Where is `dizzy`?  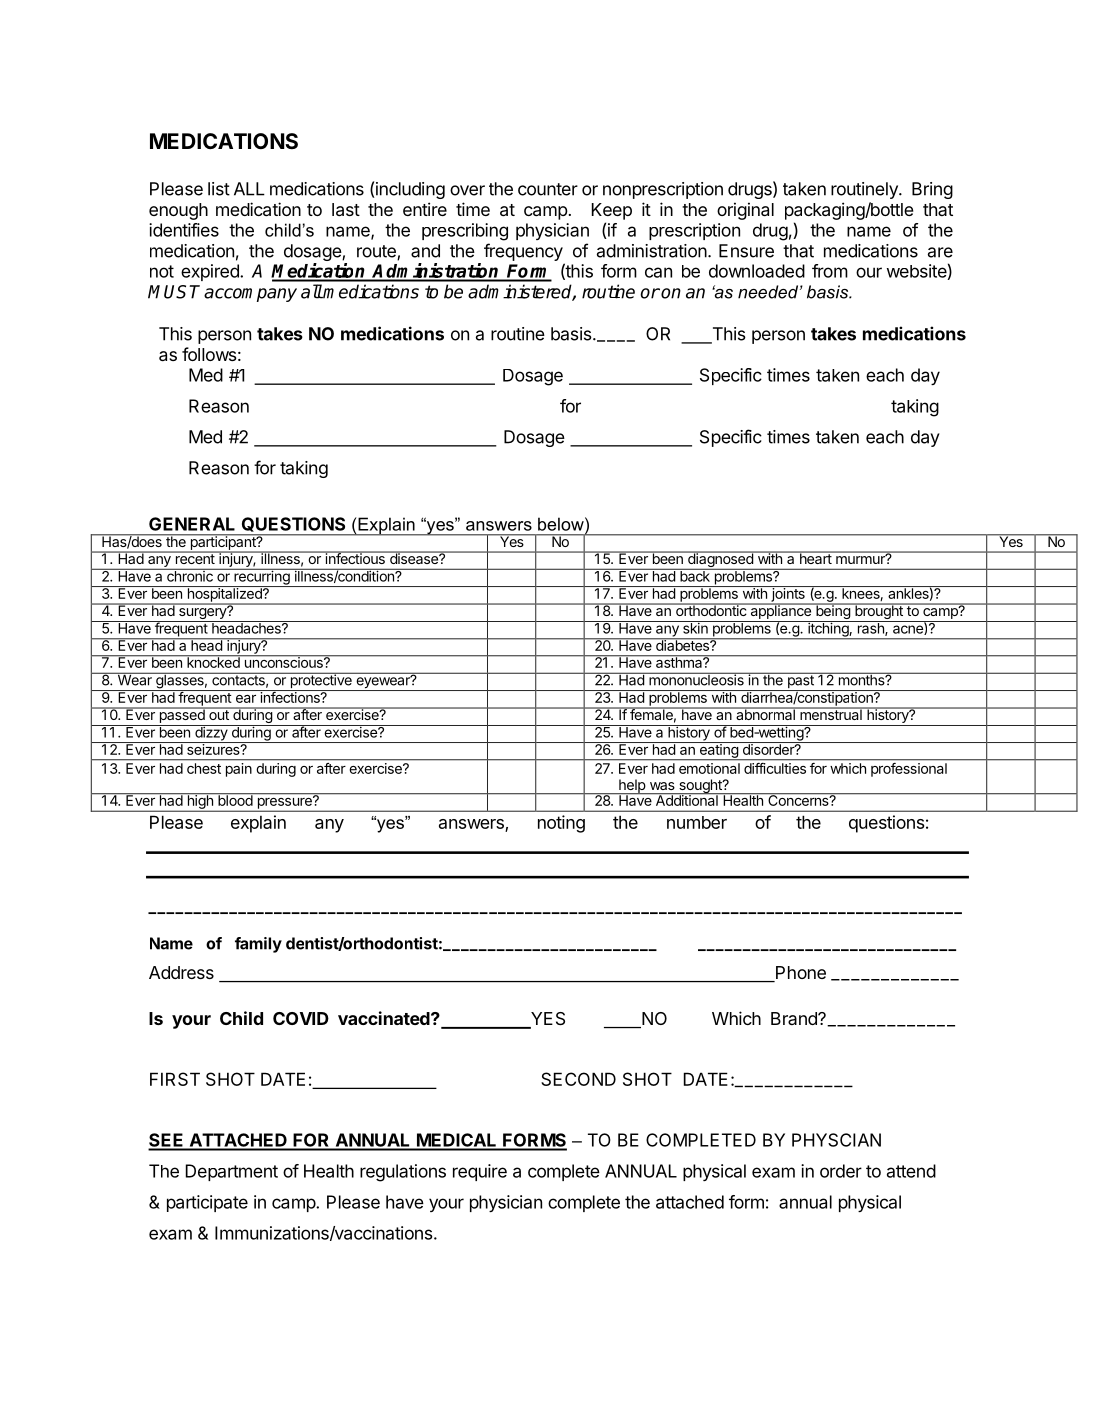
dizzy is located at coordinates (211, 734).
